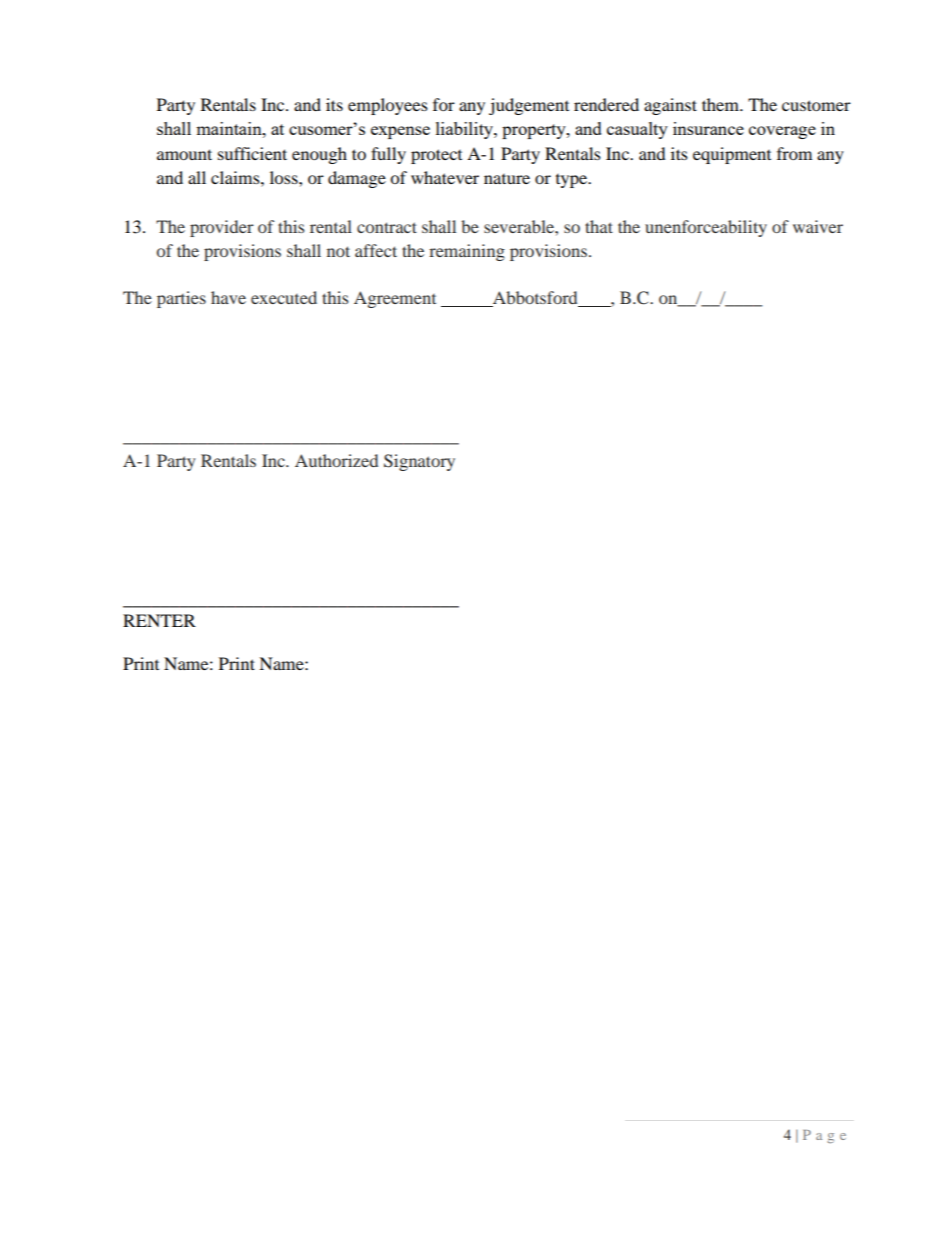 The width and height of the screenshot is (952, 1233). I want to click on waiver, so click(818, 226).
